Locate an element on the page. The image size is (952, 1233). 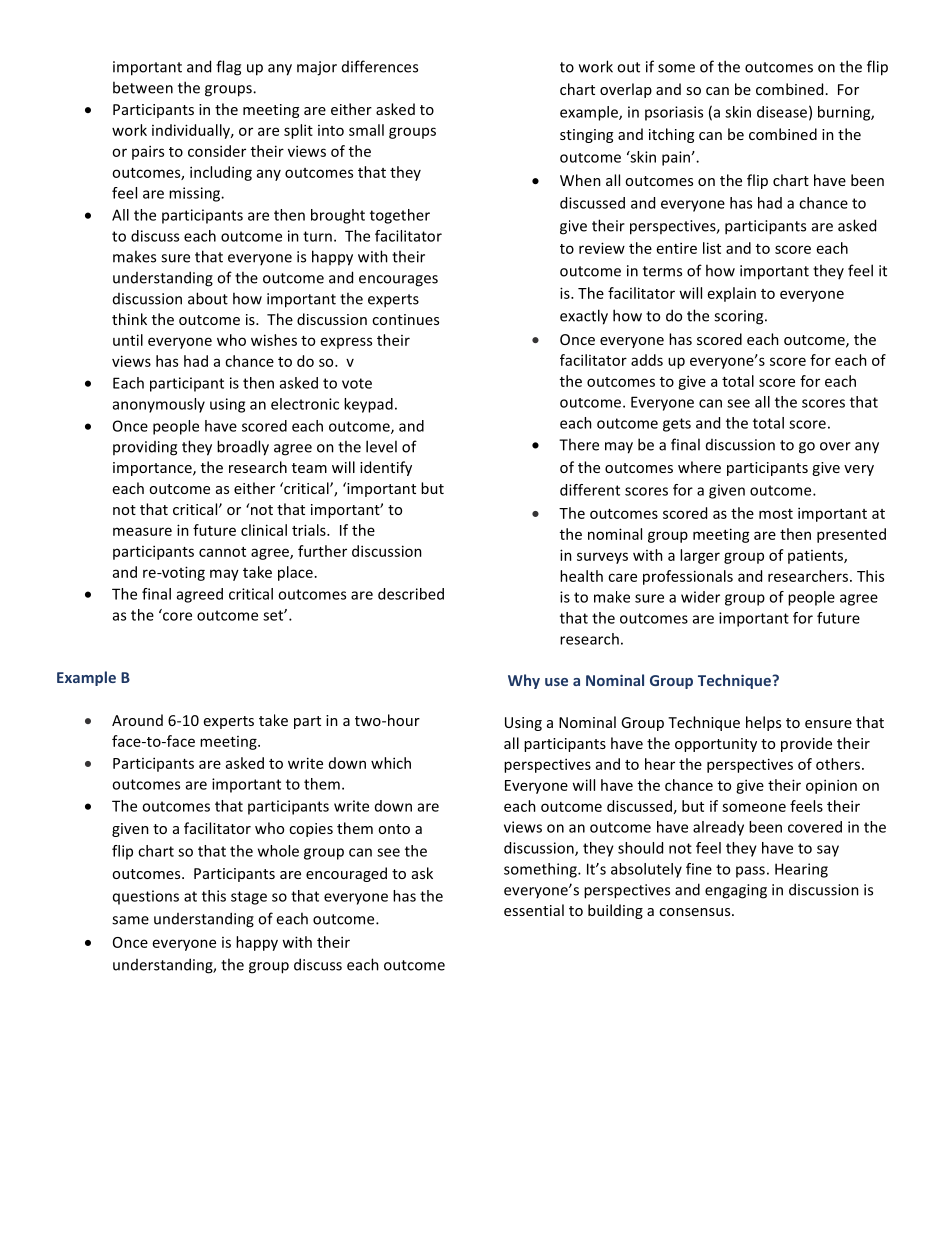
differences is located at coordinates (380, 66).
